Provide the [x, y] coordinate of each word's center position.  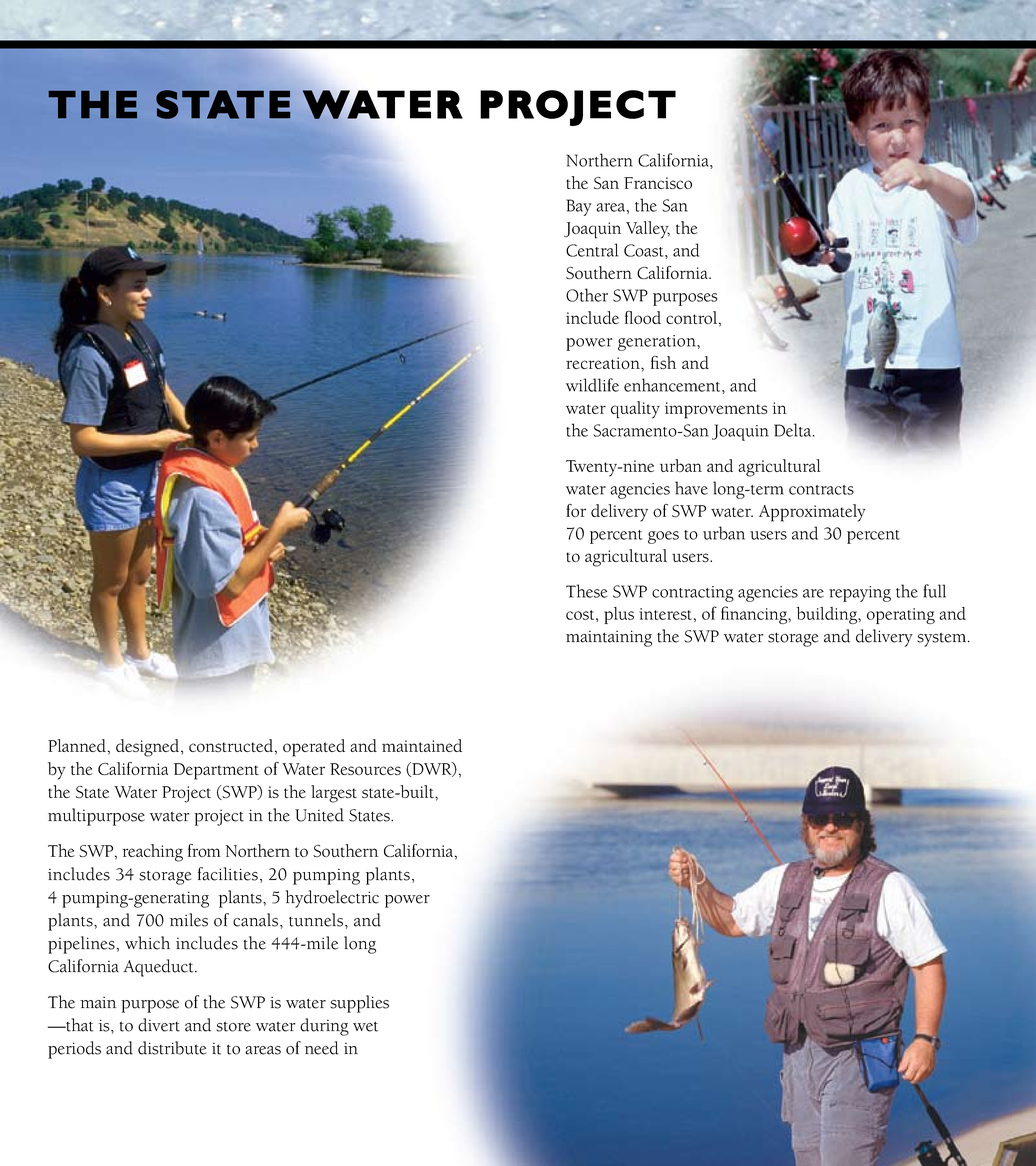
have [691, 488]
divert [159, 1025]
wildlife [592, 385]
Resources [365, 769]
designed [149, 748]
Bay [579, 207]
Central [592, 250]
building [828, 615]
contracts [821, 490]
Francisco [658, 183]
